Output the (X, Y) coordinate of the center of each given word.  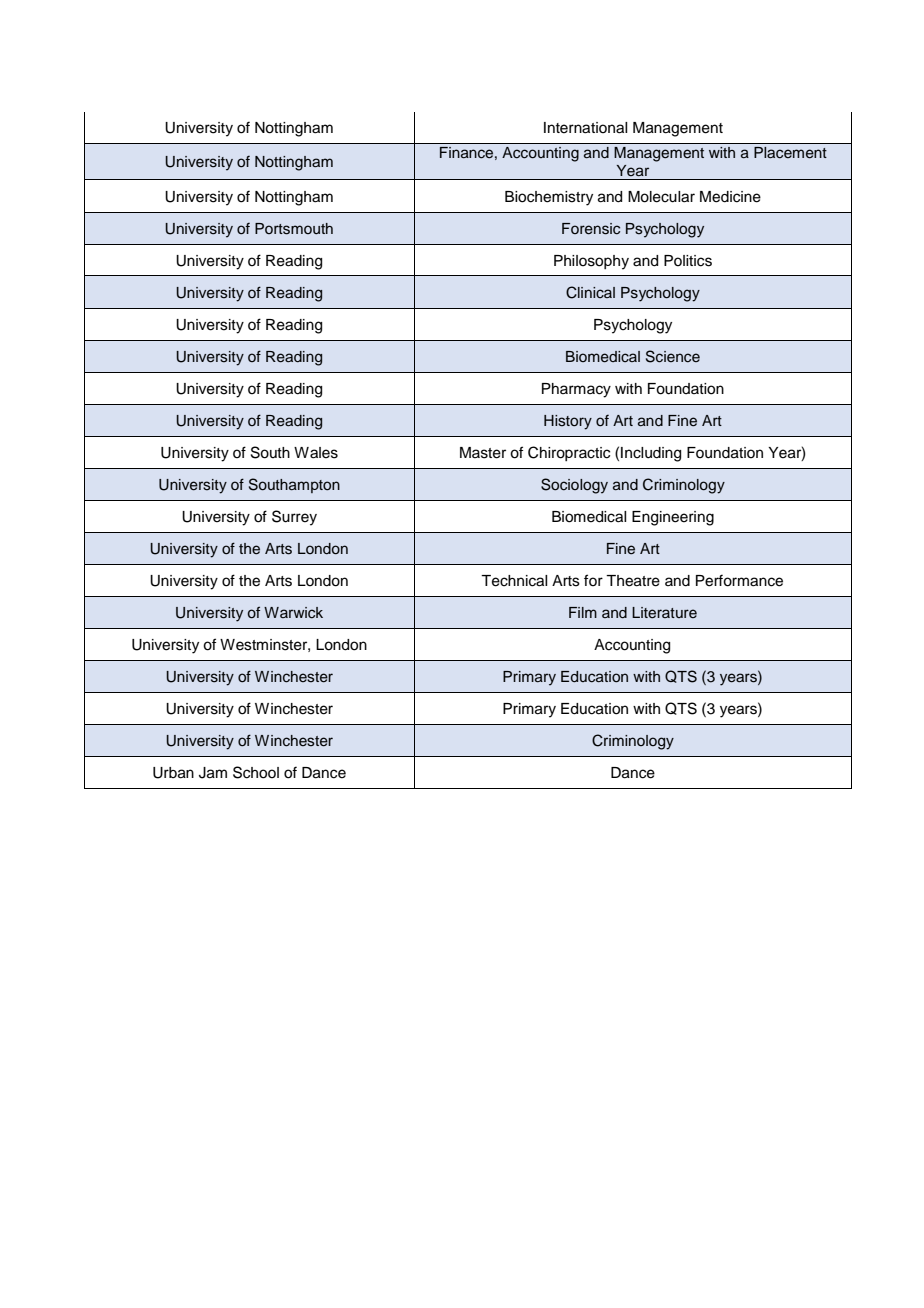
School (256, 772)
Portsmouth (294, 229)
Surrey (294, 518)
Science (673, 356)
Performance (739, 580)
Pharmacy (576, 390)
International (585, 128)
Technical (514, 581)
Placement (790, 153)
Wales (316, 453)
